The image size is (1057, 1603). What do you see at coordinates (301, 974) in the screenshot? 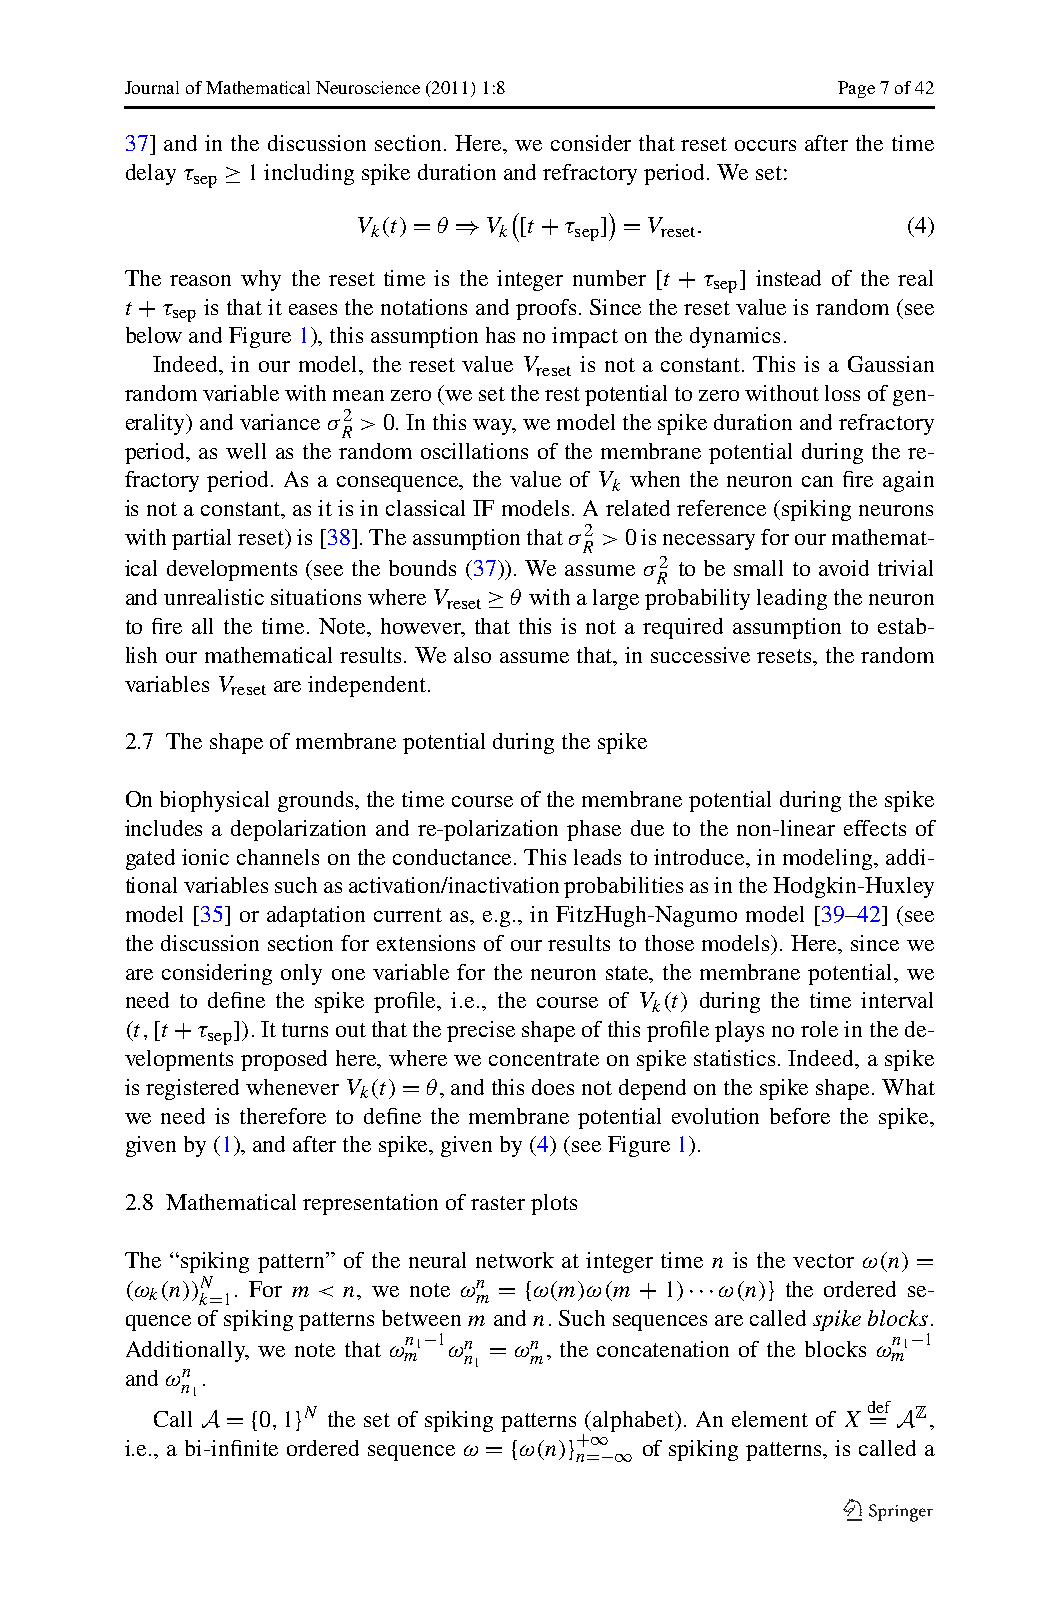
I see `only` at bounding box center [301, 974].
